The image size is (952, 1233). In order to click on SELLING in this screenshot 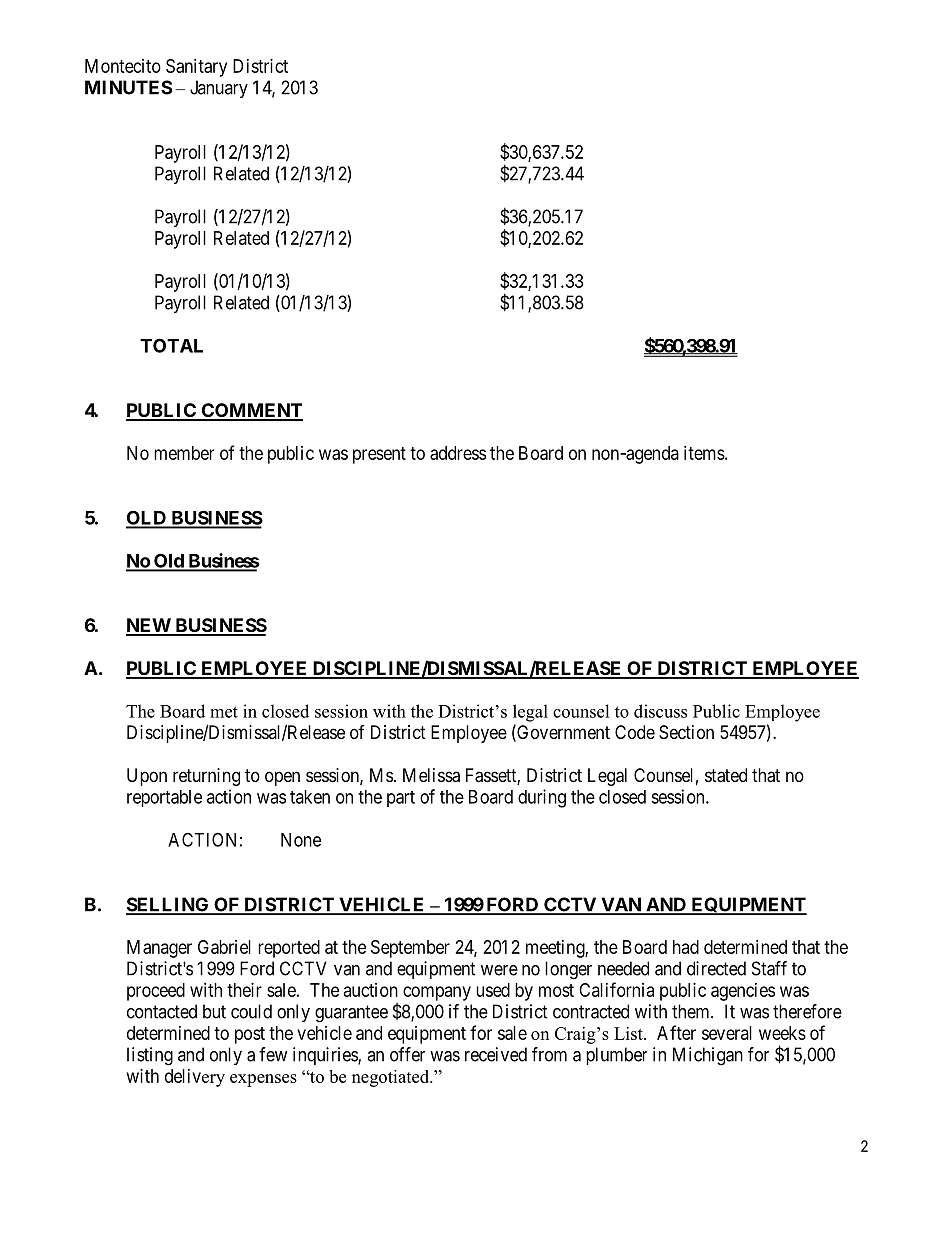, I will do `click(168, 905)`.
